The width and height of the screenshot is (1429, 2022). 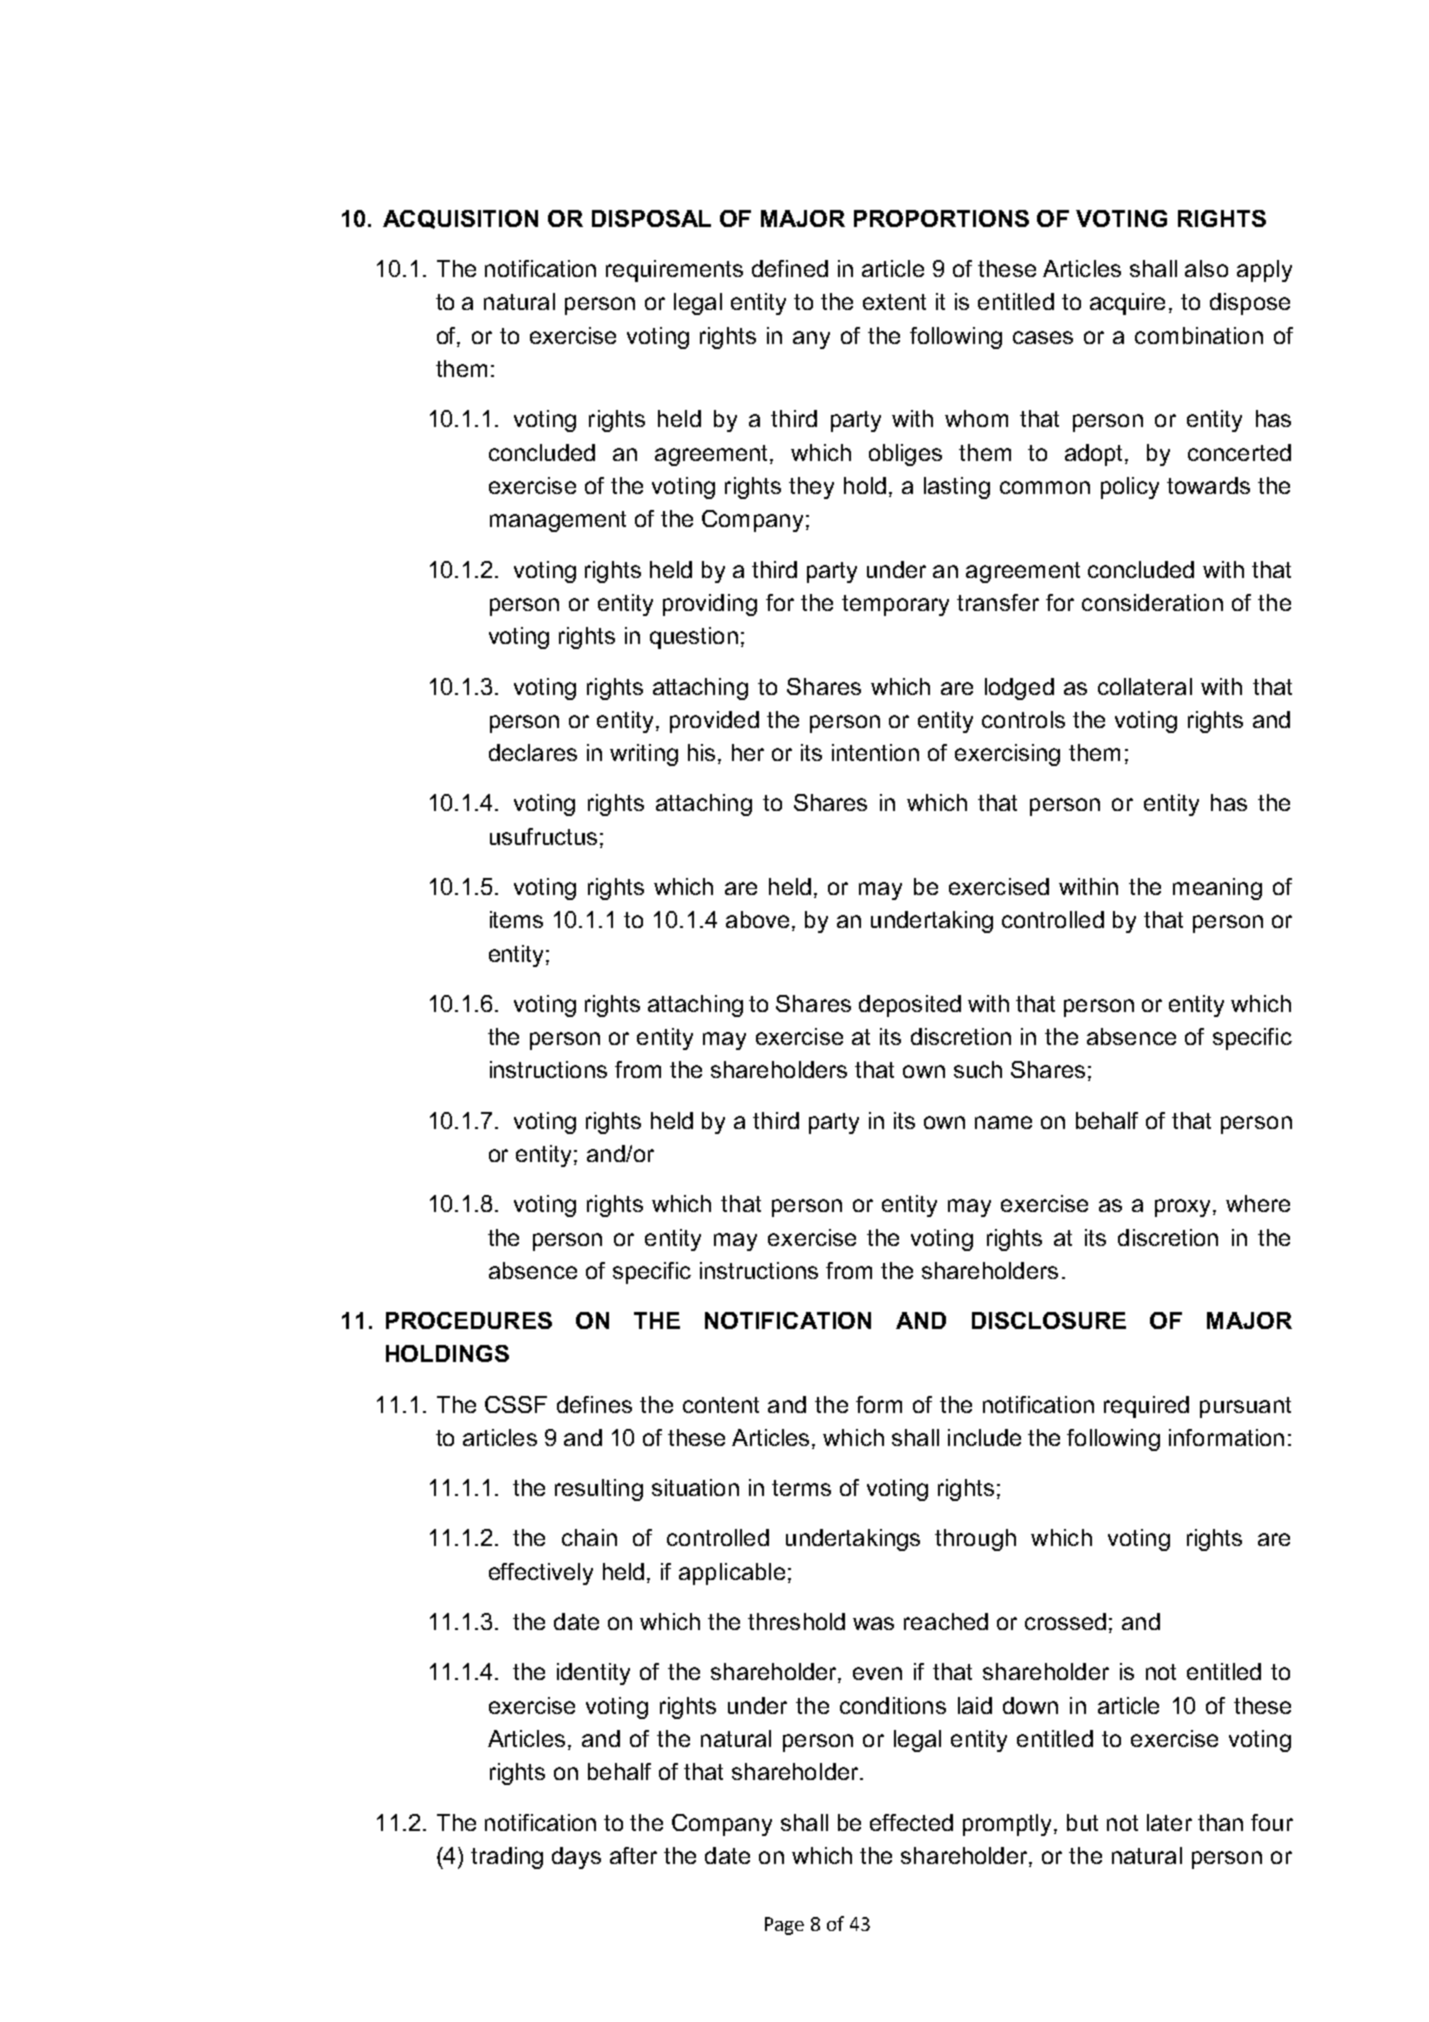 What do you see at coordinates (533, 752) in the screenshot?
I see `declares` at bounding box center [533, 752].
